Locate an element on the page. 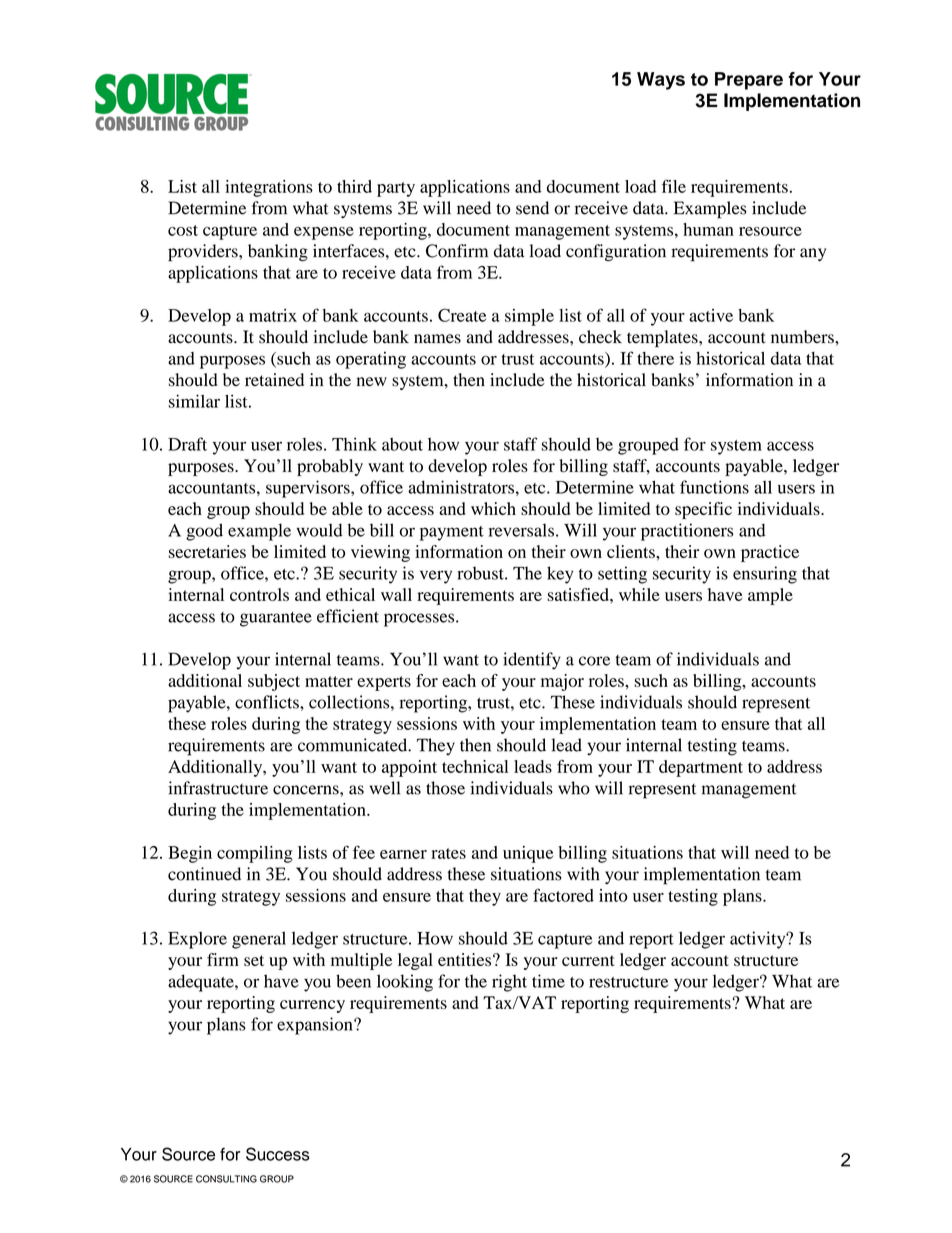 The image size is (952, 1233). ensuring is located at coordinates (765, 575).
